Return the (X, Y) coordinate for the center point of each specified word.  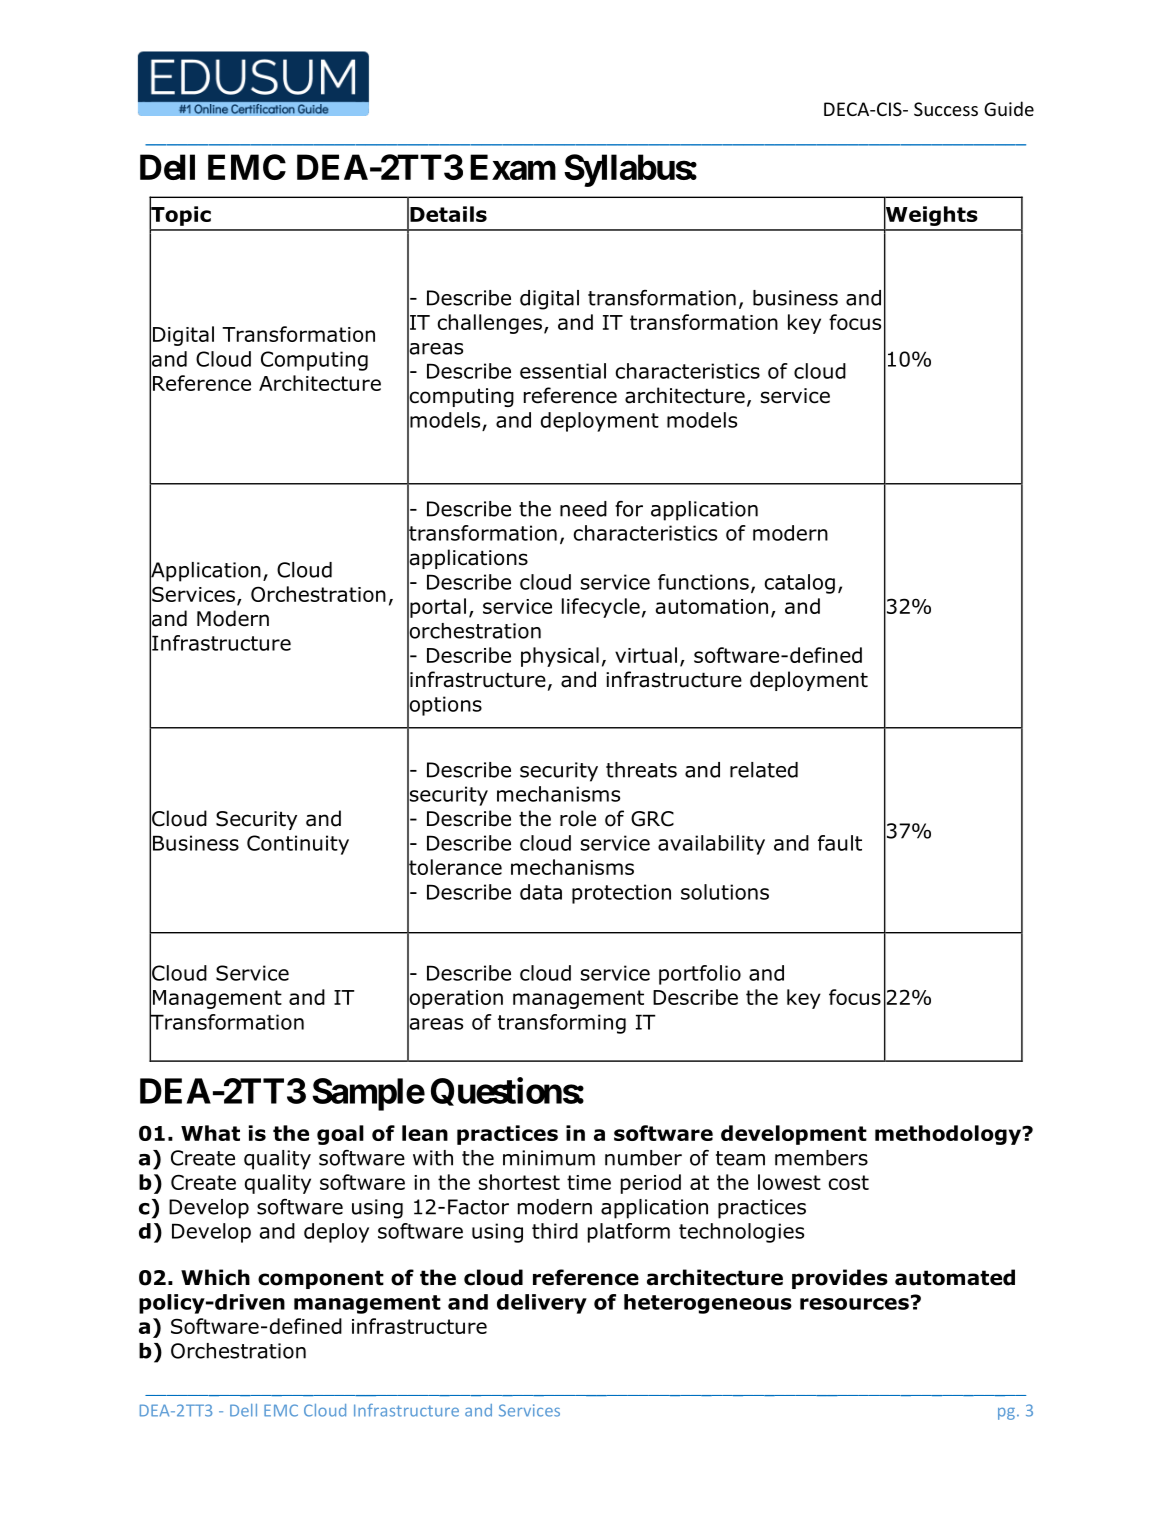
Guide (1009, 108)
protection (621, 894)
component (321, 1279)
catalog (800, 584)
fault (840, 843)
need (583, 509)
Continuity (298, 845)
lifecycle (601, 608)
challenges (489, 324)
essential (563, 371)
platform (629, 1233)
